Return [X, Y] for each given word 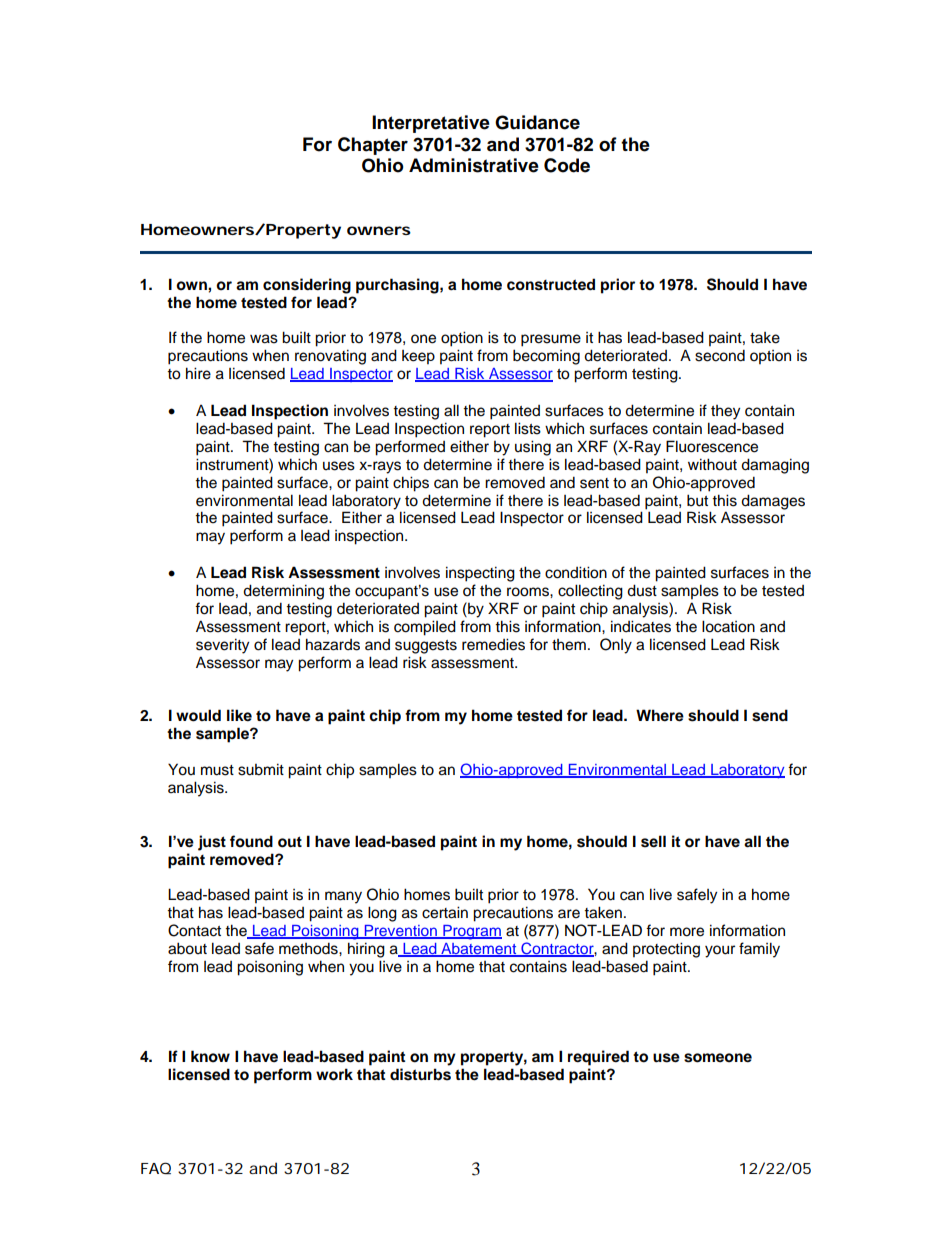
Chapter [373, 146]
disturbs [420, 1074]
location [728, 626]
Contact [194, 930]
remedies [493, 644]
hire [198, 373]
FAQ [156, 1168]
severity [222, 646]
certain [445, 912]
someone [718, 1058]
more [687, 932]
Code [567, 165]
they [725, 412]
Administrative [474, 165]
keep [418, 357]
